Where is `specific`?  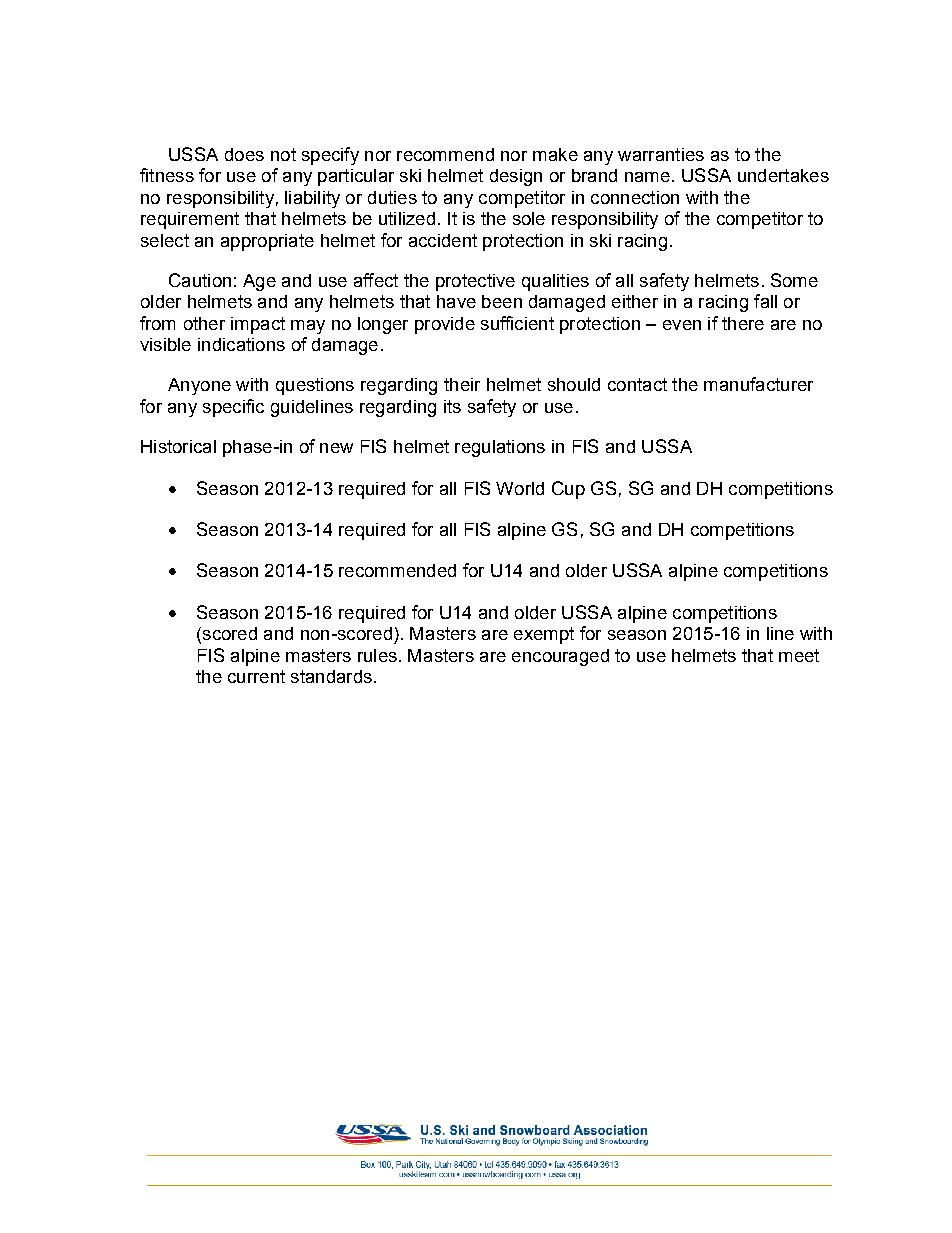
specific is located at coordinates (233, 408).
